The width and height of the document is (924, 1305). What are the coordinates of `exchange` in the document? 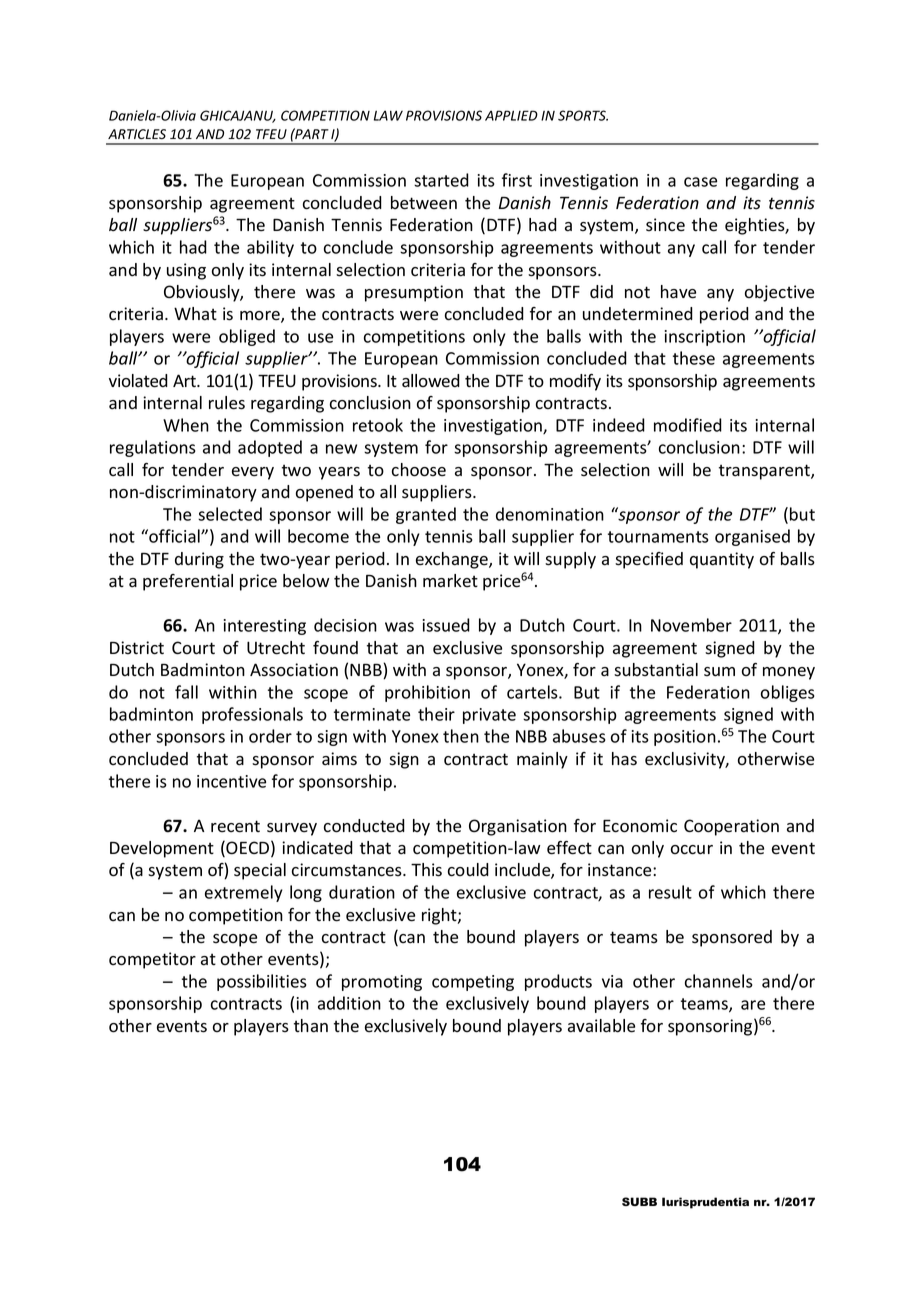 It's located at (453, 560).
